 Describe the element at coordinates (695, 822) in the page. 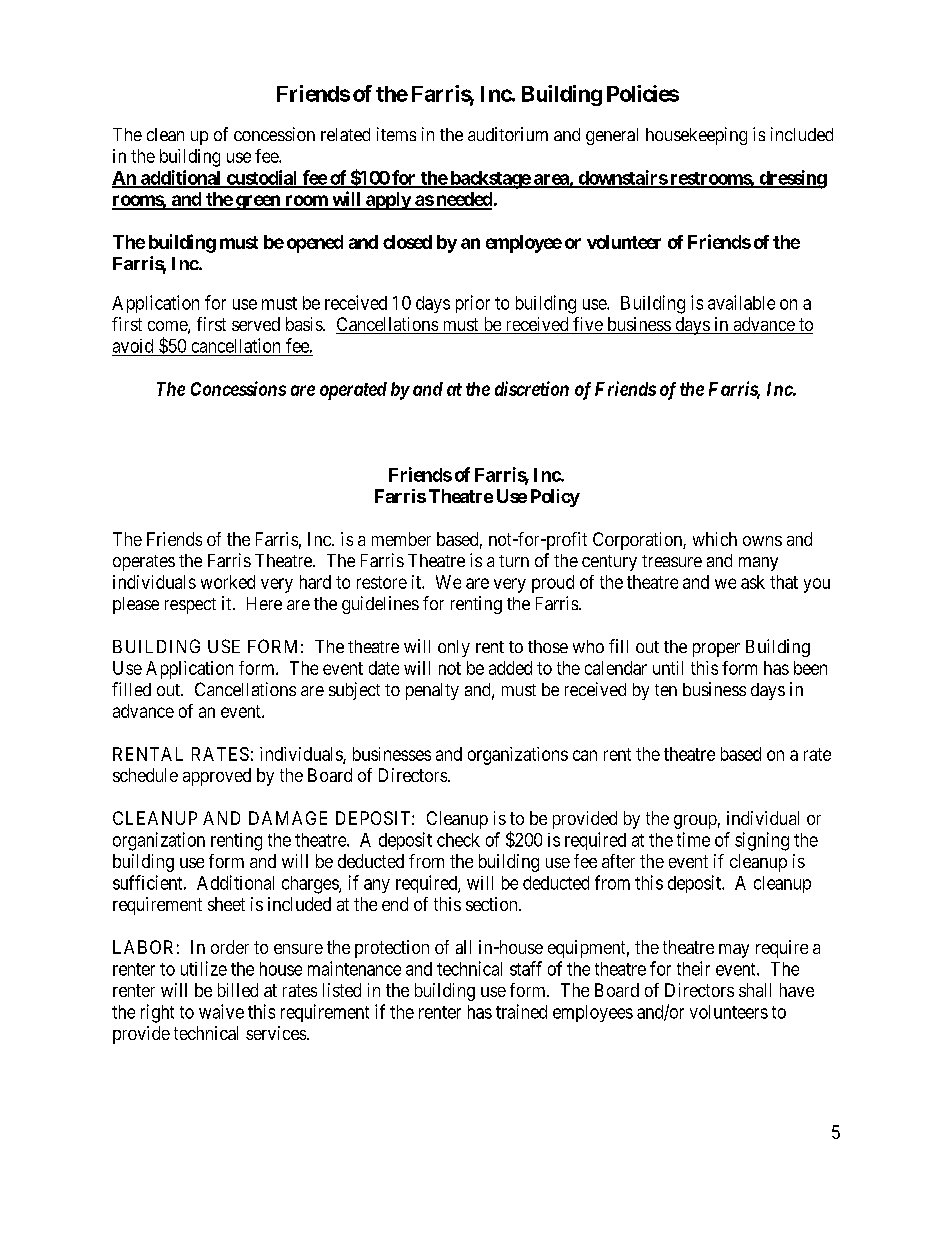

I see `group` at that location.
